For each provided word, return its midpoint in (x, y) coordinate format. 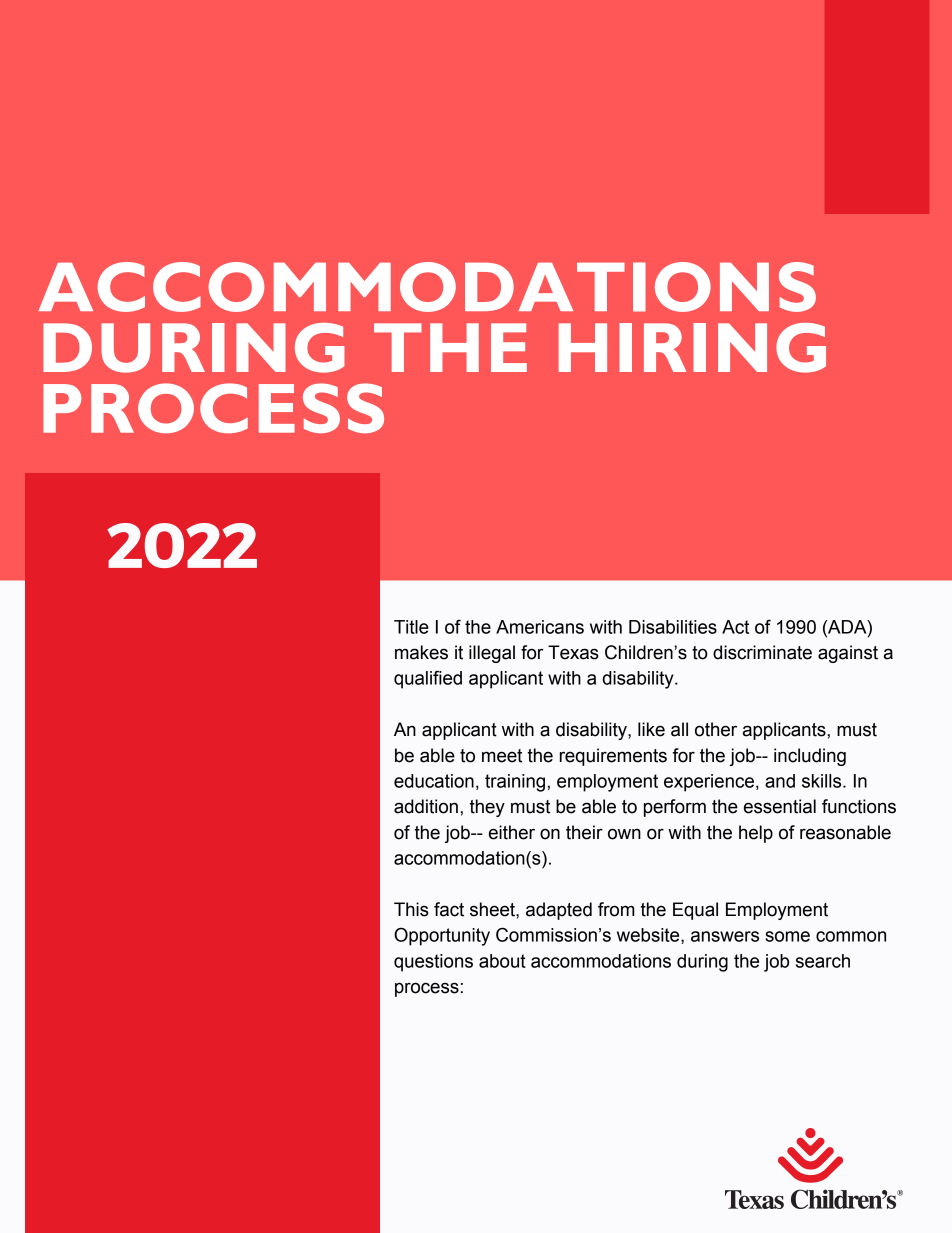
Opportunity (442, 936)
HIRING (692, 348)
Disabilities (673, 627)
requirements (613, 757)
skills (823, 781)
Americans (540, 627)
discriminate (762, 652)
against (848, 654)
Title (411, 627)
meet (502, 756)
